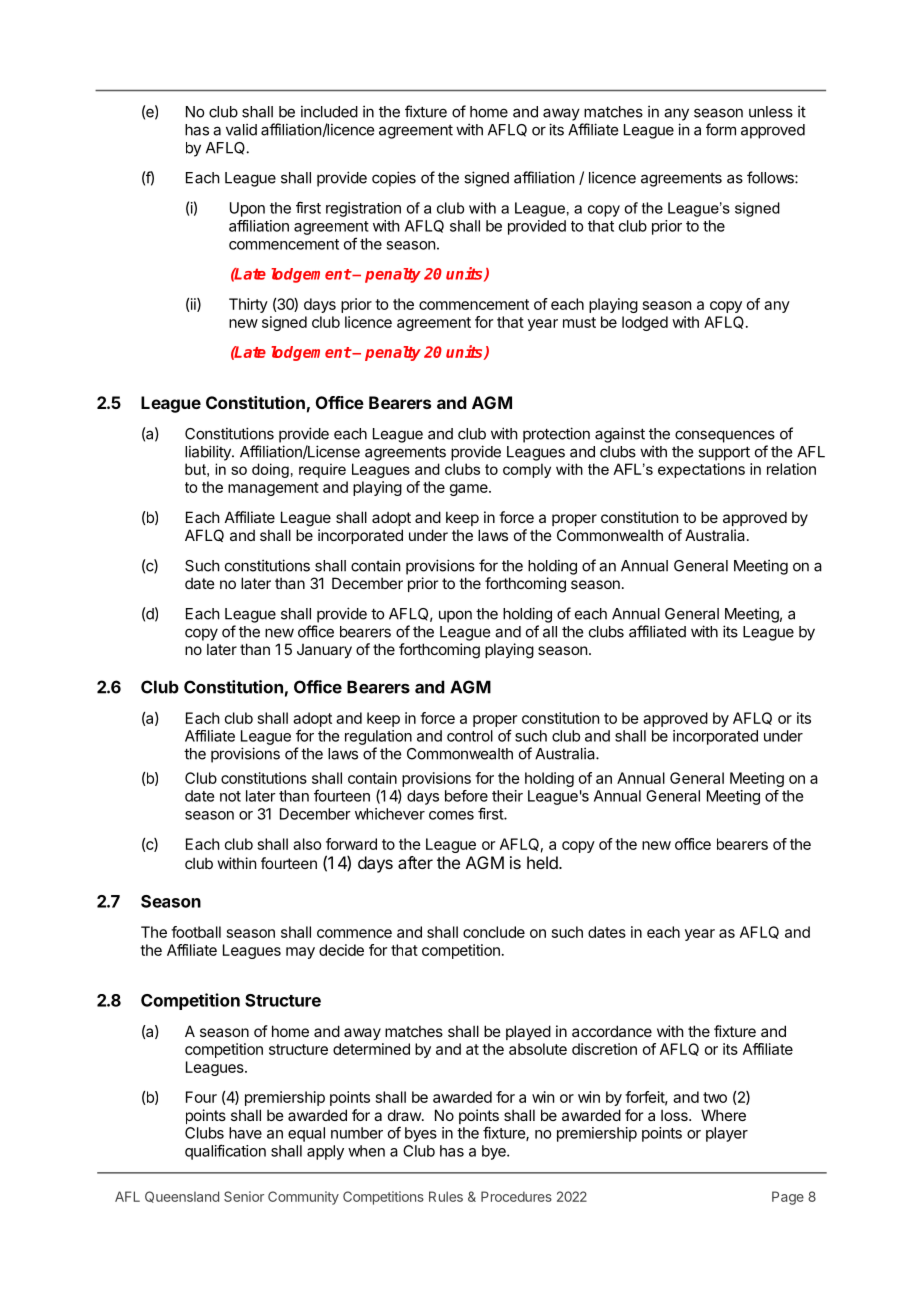 This page has width=924, height=1307. What do you see at coordinates (225, 1152) in the page?
I see `qualification` at bounding box center [225, 1152].
